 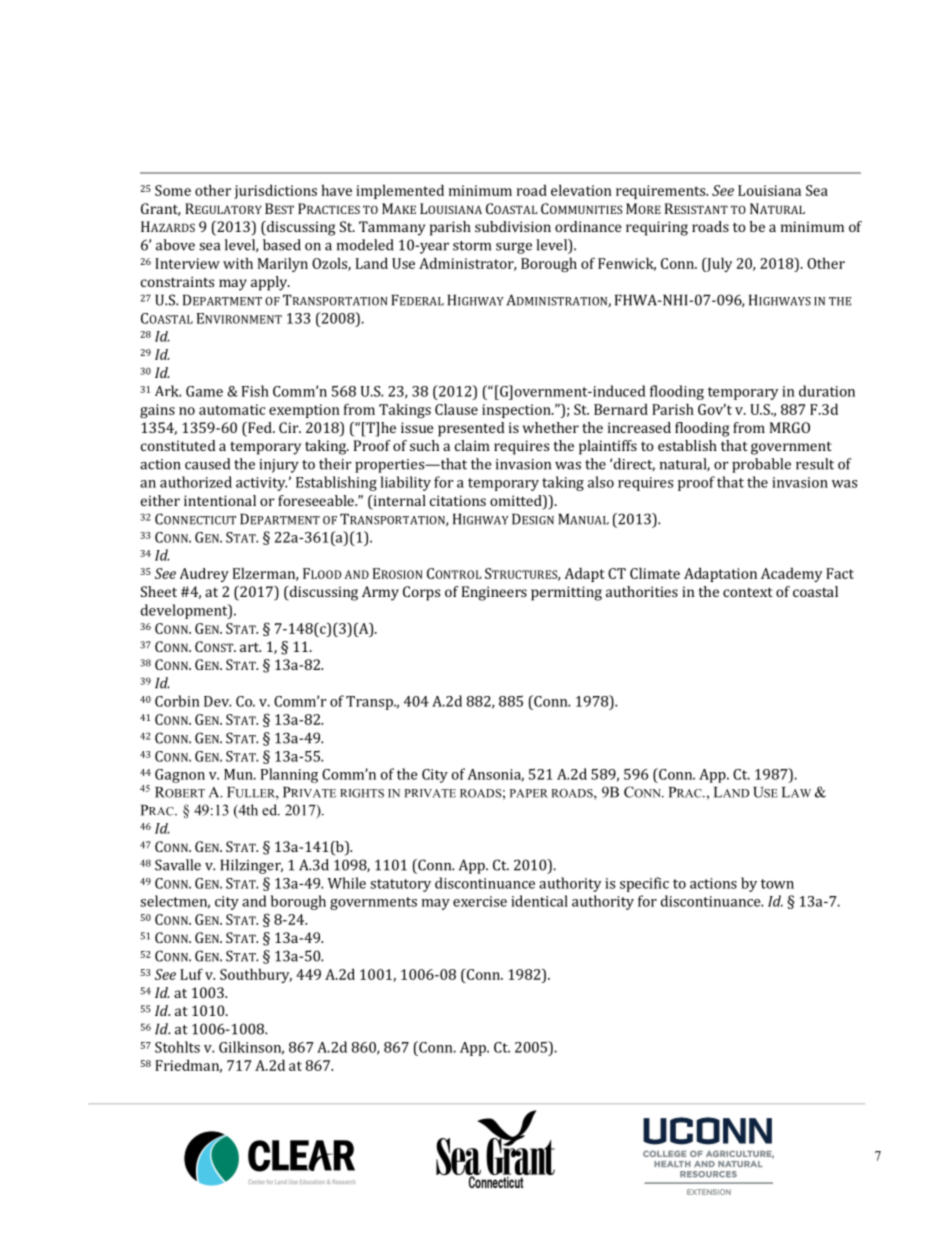 What do you see at coordinates (232, 409) in the page?
I see `automatic` at bounding box center [232, 409].
